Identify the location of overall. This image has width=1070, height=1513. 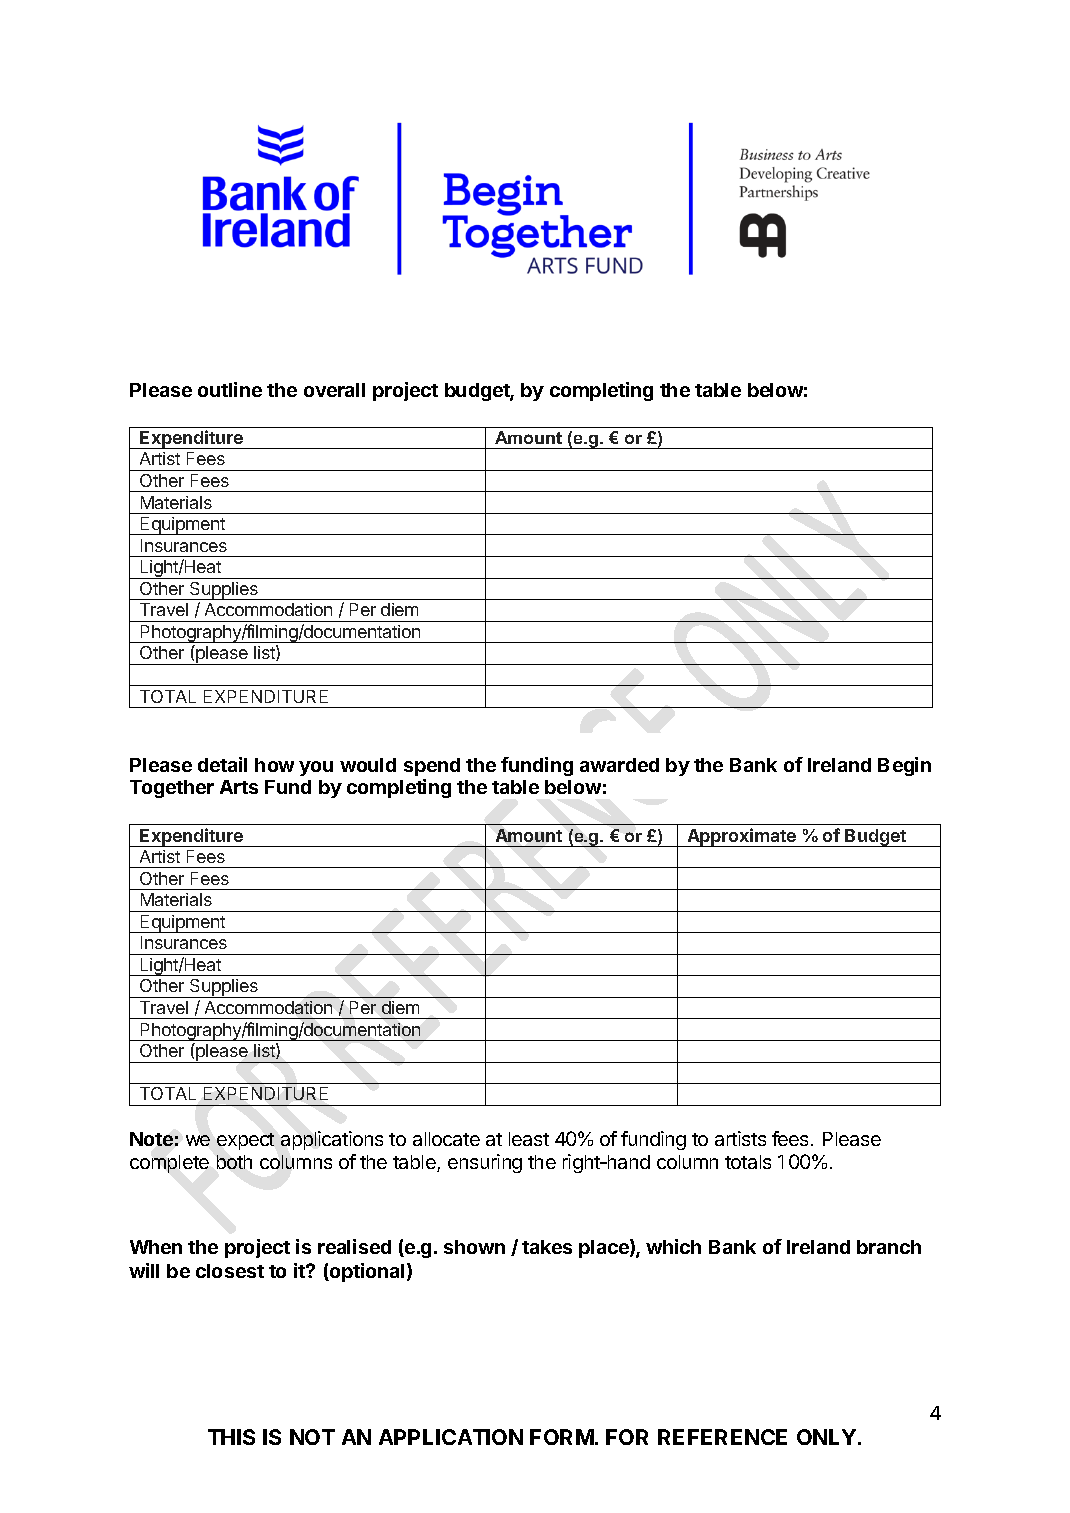
(334, 390).
